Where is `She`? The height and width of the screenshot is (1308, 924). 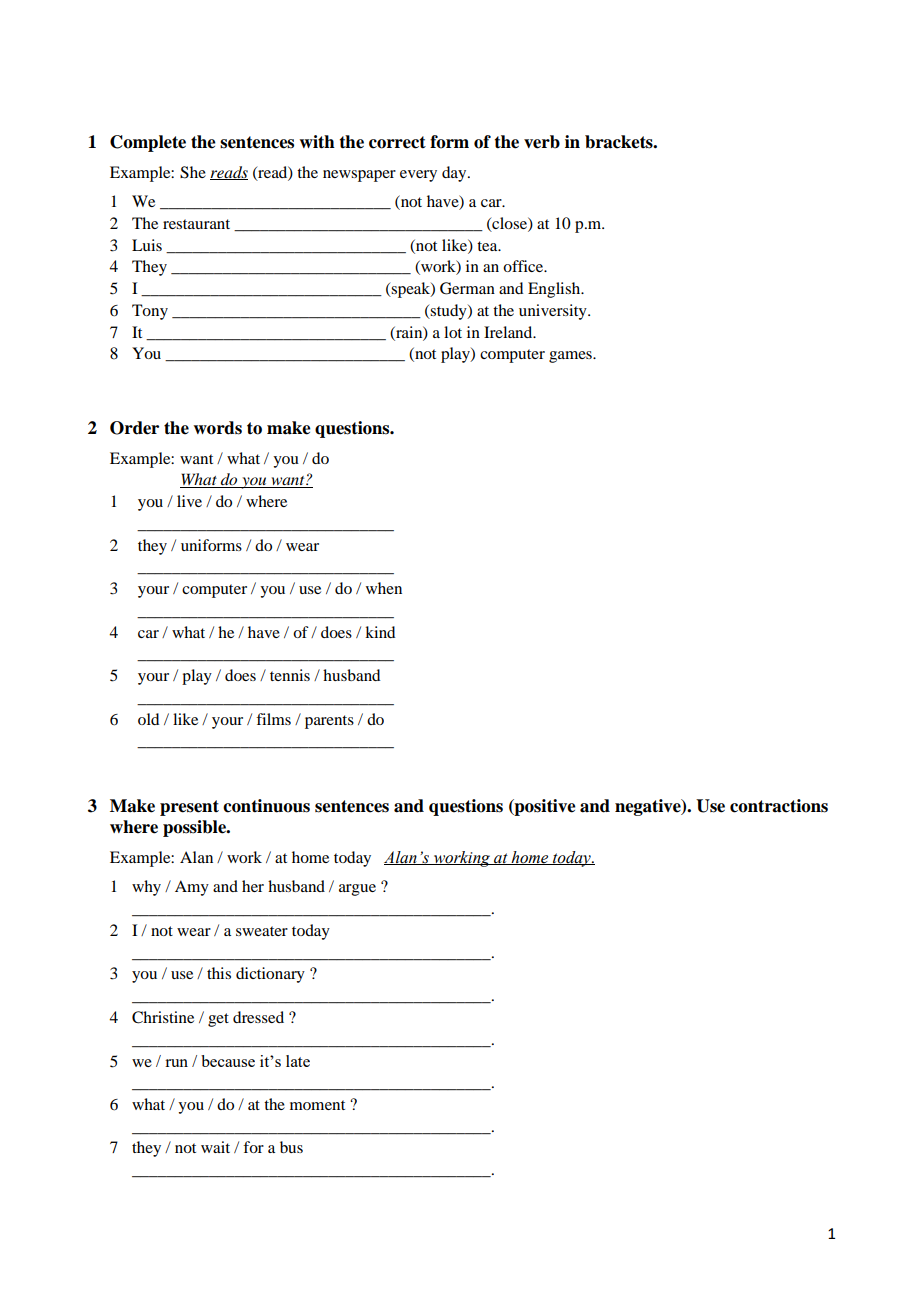
She is located at coordinates (193, 172).
